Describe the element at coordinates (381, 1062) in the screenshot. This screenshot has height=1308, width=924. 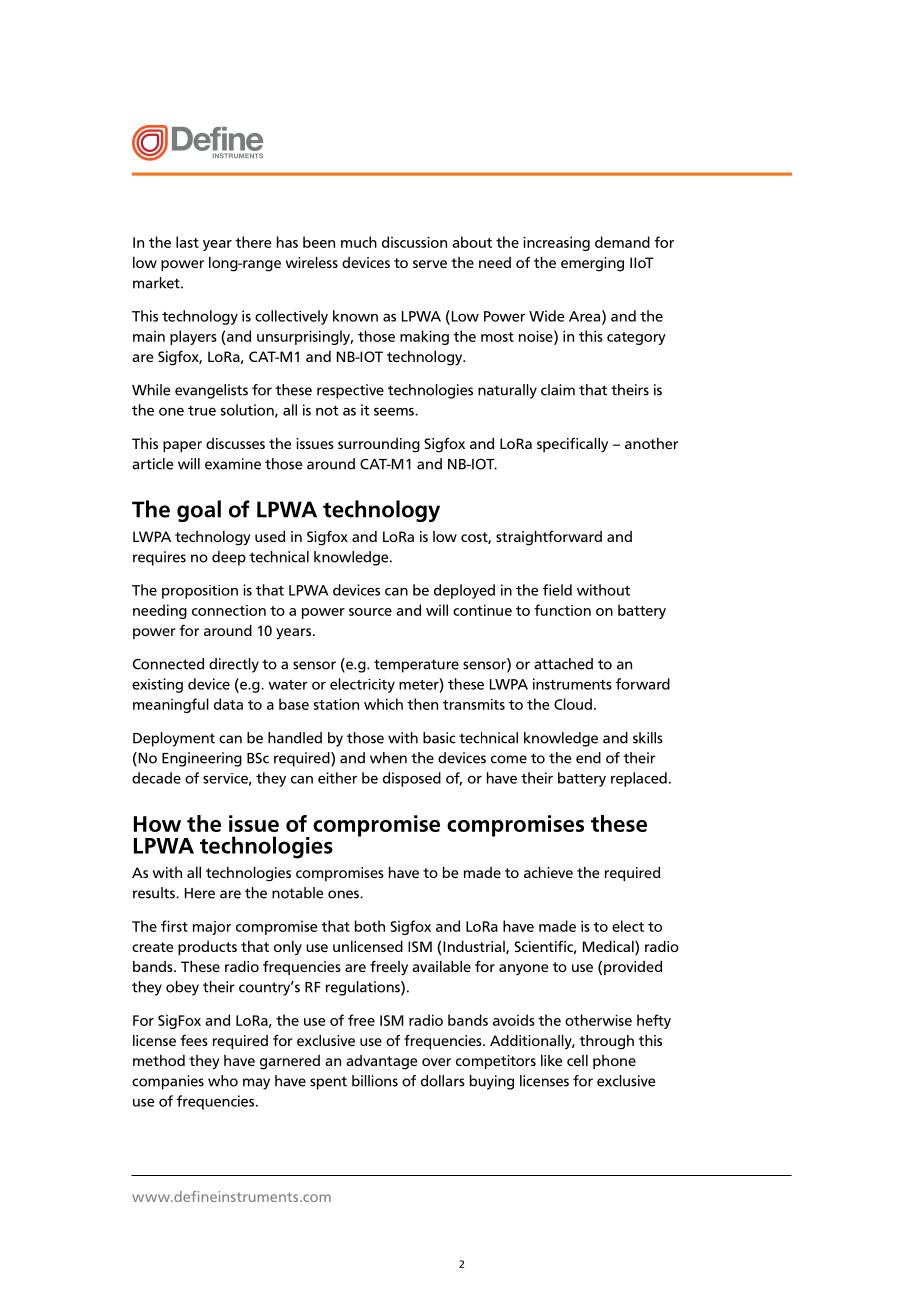
I see `advantage` at that location.
